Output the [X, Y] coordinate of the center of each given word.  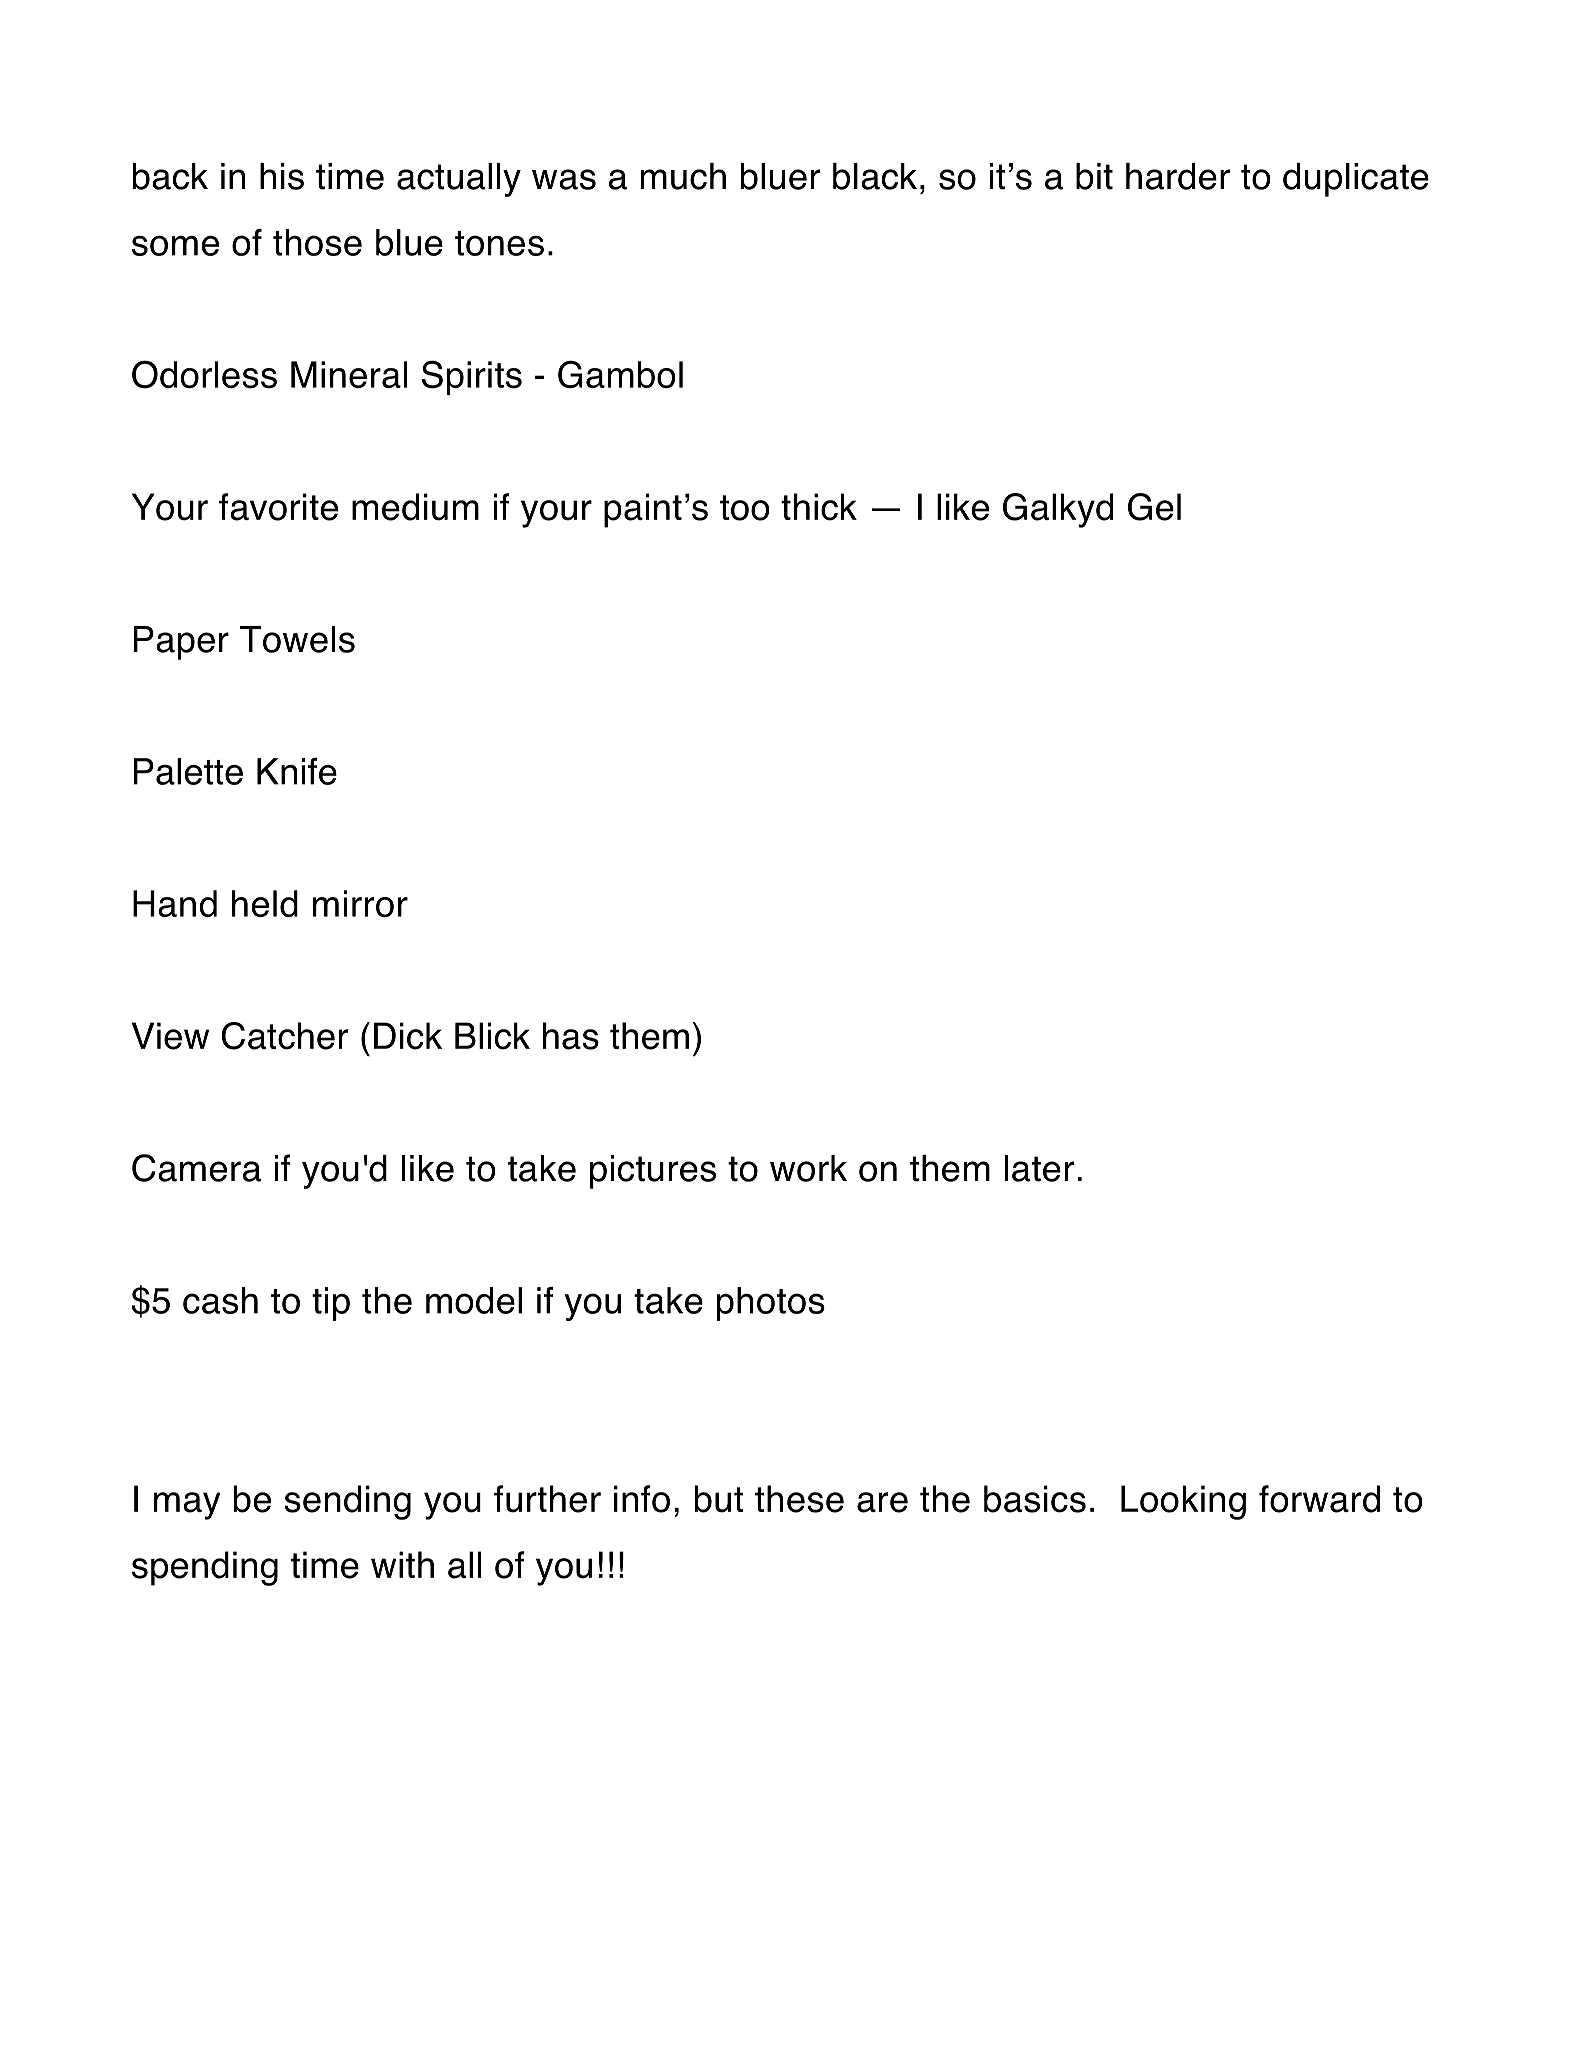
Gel [1154, 507]
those [317, 242]
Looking [1183, 1502]
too [745, 508]
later [1039, 1168]
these [799, 1499]
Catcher [285, 1036]
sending [347, 1502]
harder [1178, 176]
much [683, 176]
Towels [297, 639]
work [808, 1168]
